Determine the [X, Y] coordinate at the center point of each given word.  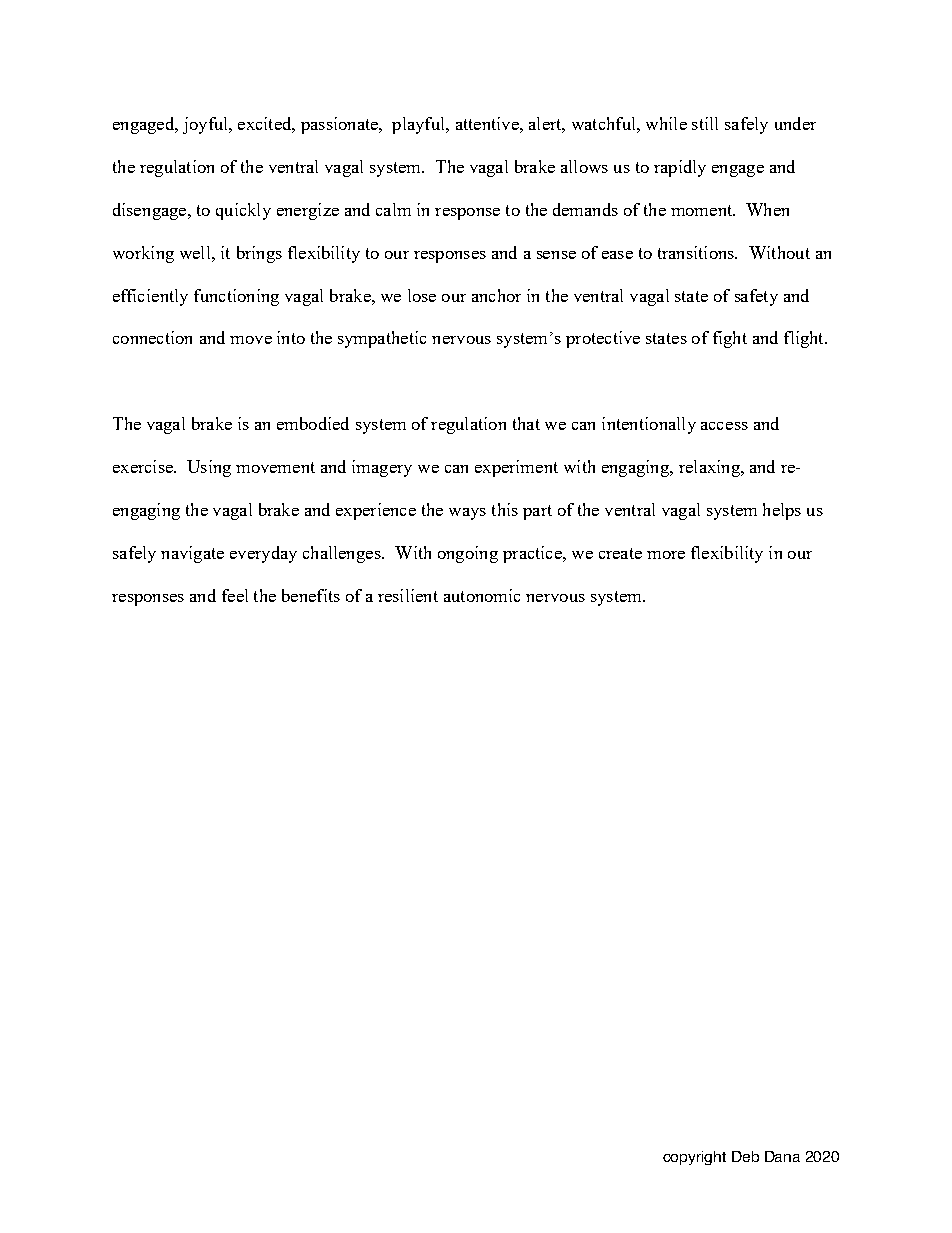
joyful [207, 125]
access [724, 426]
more [666, 555]
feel [235, 595]
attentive [488, 123]
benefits [311, 595]
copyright [694, 1158]
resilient [408, 595]
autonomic [482, 595]
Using [209, 468]
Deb [745, 1156]
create [620, 553]
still [705, 123]
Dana [782, 1156]
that [526, 423]
